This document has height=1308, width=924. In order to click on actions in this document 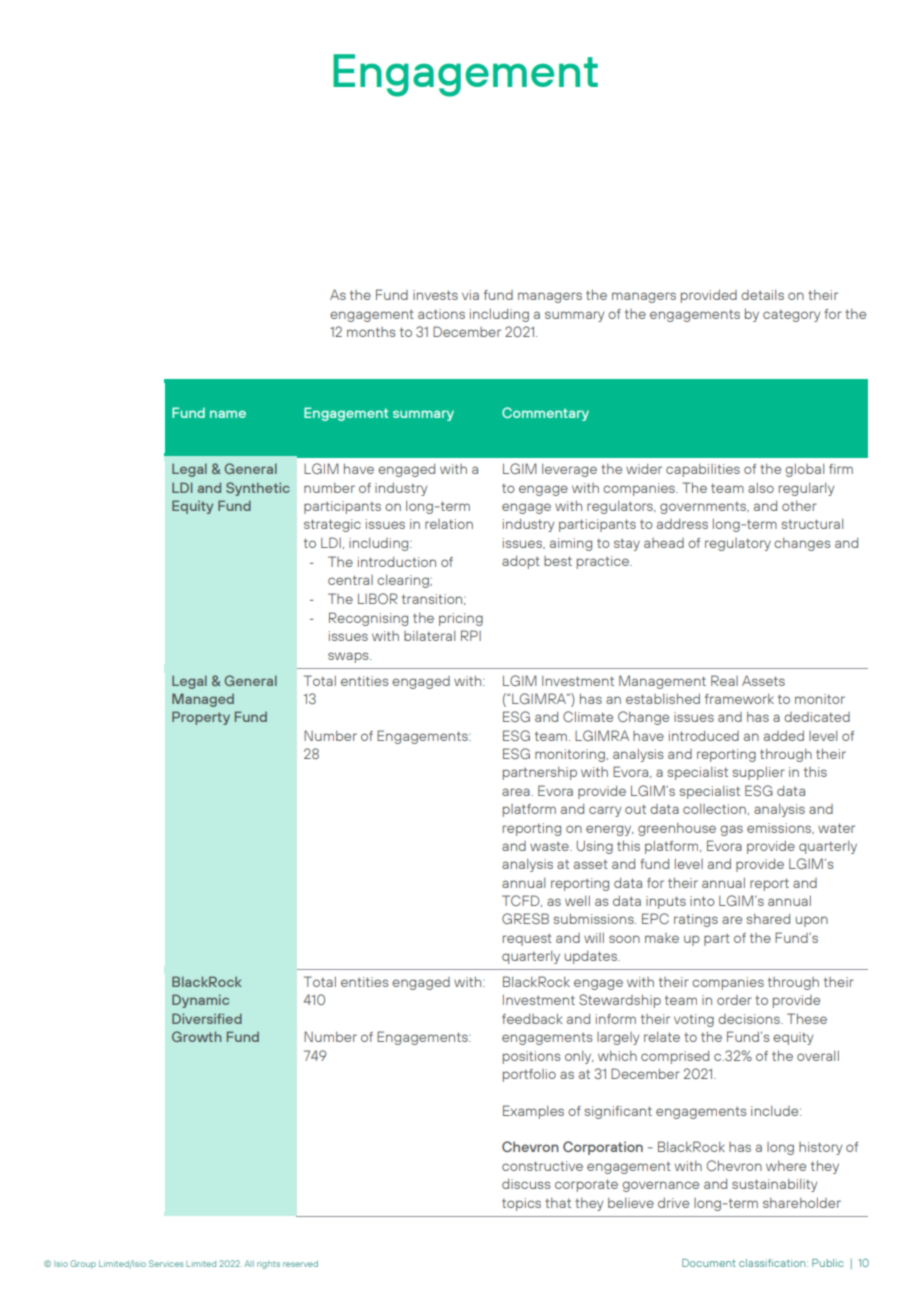, I will do `click(441, 314)`.
